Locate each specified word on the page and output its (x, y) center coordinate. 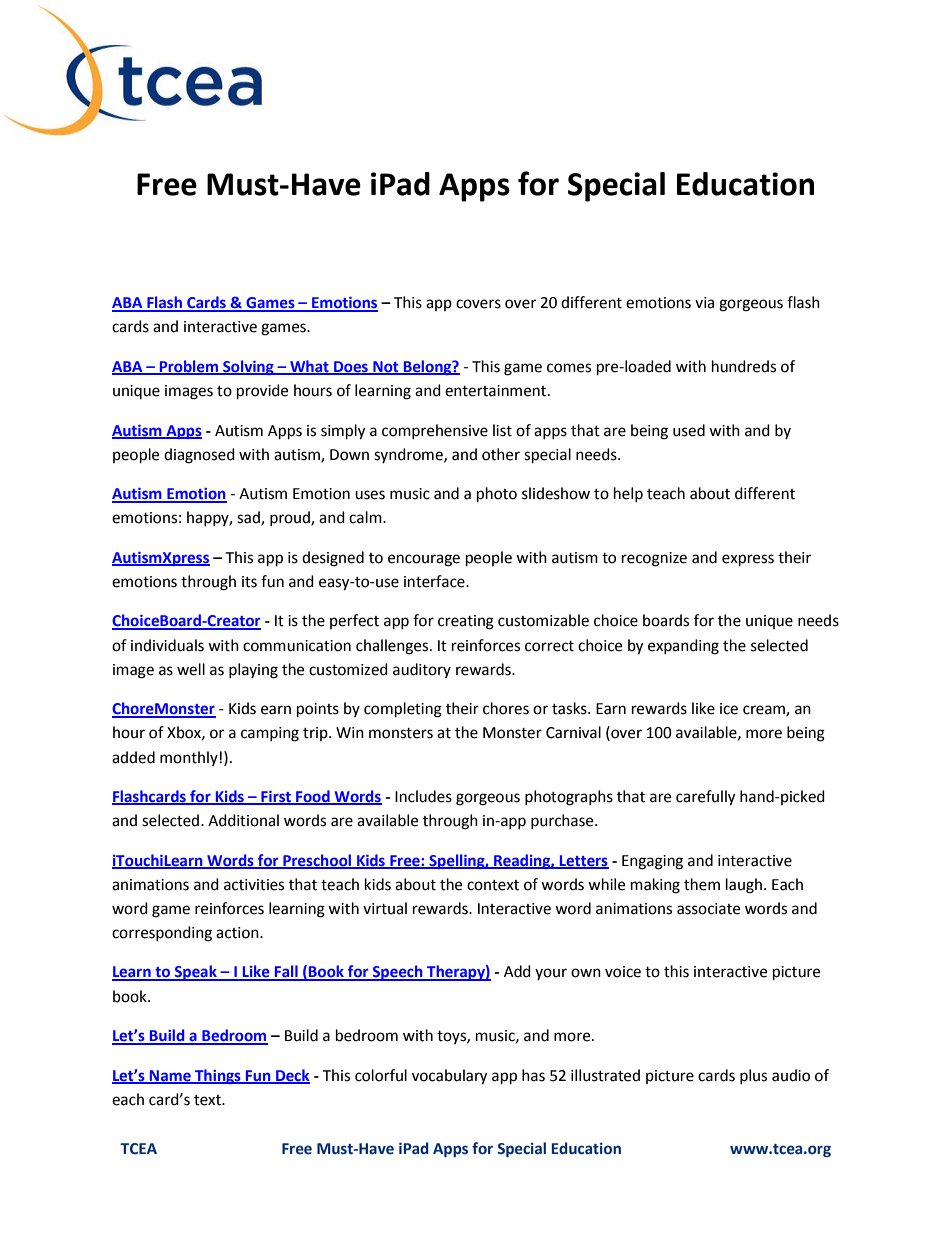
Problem (189, 367)
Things (218, 1076)
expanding (683, 647)
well (191, 669)
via (704, 303)
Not (386, 367)
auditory (422, 670)
